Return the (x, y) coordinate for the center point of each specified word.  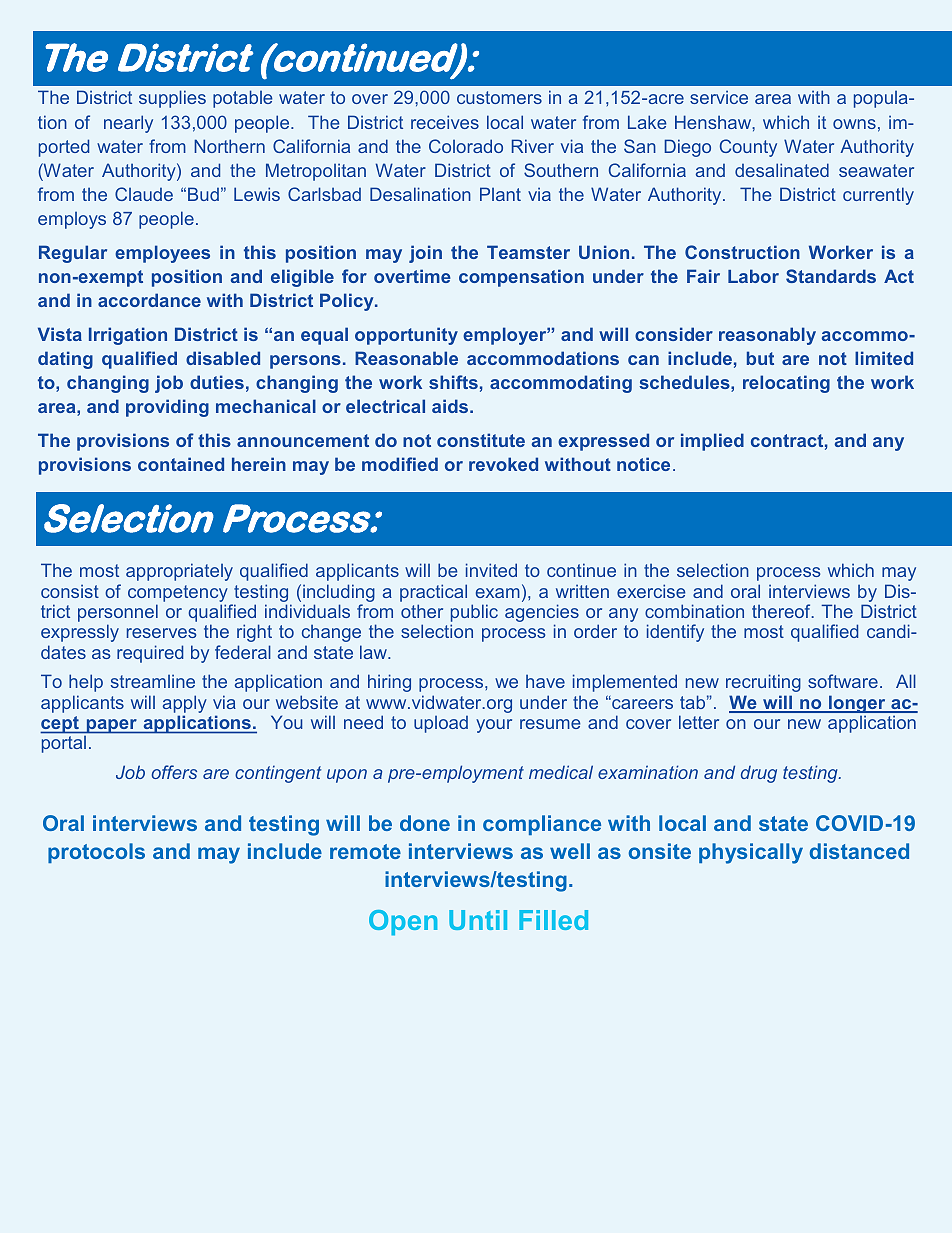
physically (751, 853)
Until (478, 920)
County (748, 148)
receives (445, 122)
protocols (96, 853)
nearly (128, 124)
